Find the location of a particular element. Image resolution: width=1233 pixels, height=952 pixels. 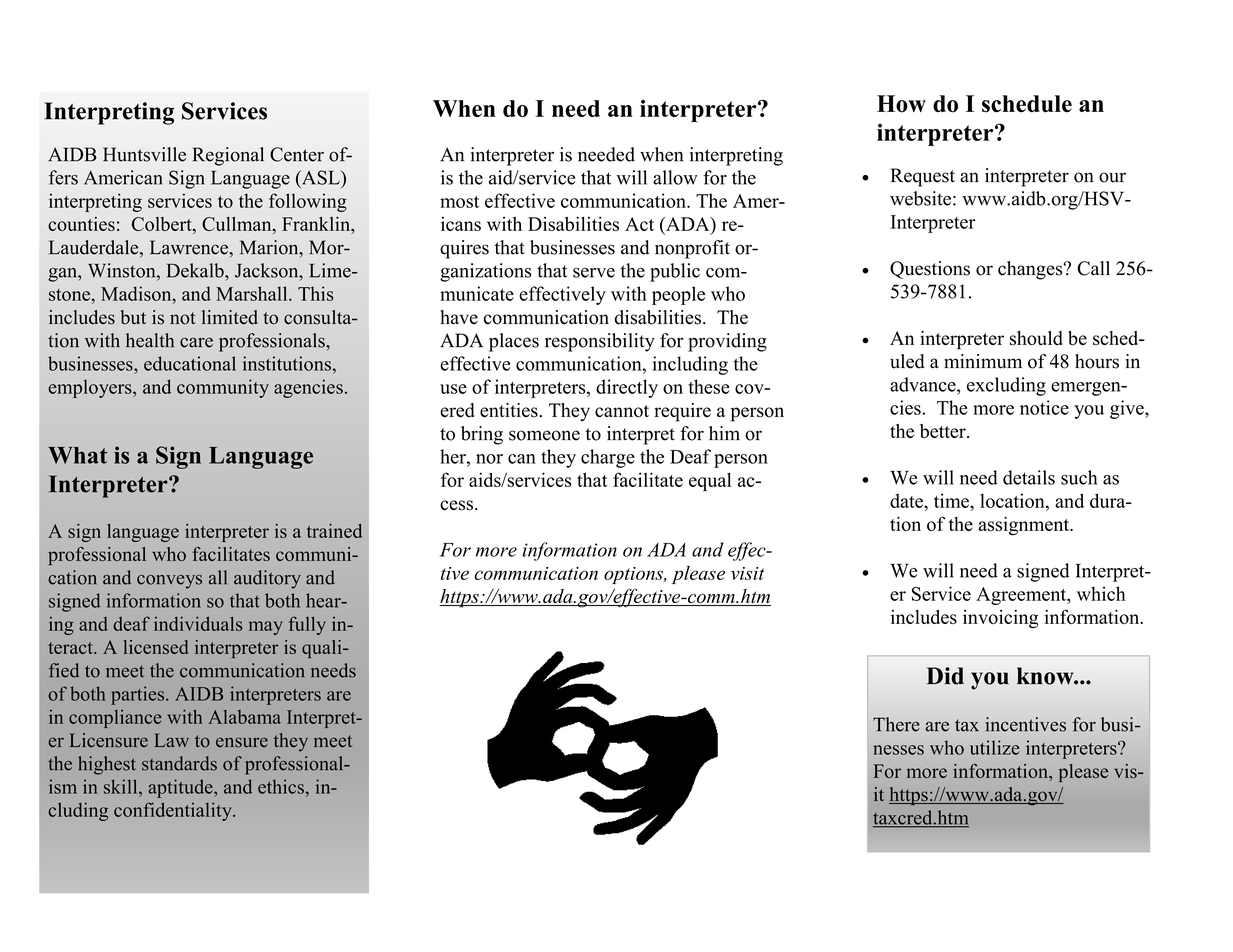

should is located at coordinates (1036, 338).
